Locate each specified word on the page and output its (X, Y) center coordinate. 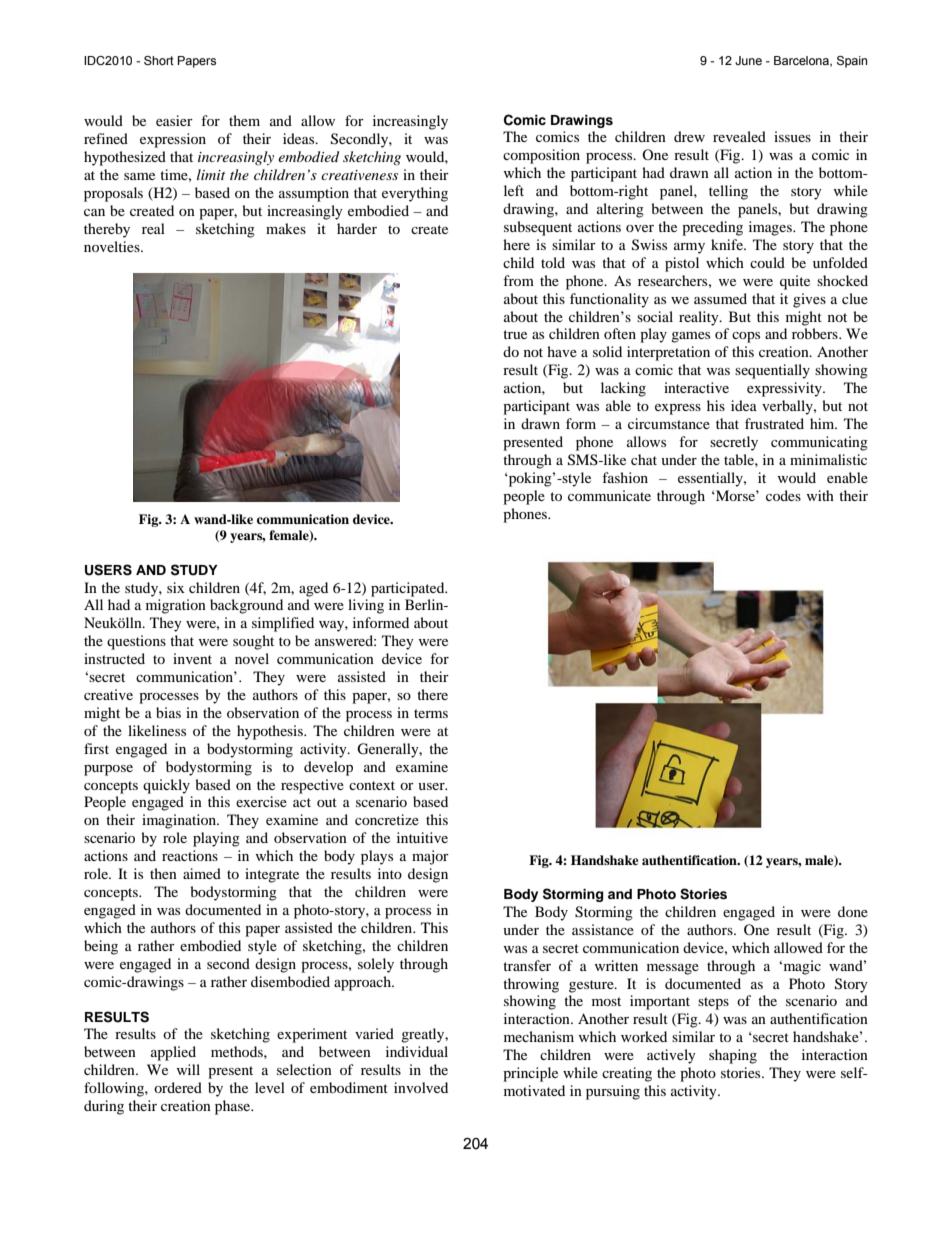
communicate (609, 495)
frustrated (774, 423)
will (188, 1069)
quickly (166, 786)
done (853, 911)
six (176, 587)
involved (421, 1087)
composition (541, 156)
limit (211, 174)
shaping (733, 1056)
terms (431, 713)
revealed (739, 136)
